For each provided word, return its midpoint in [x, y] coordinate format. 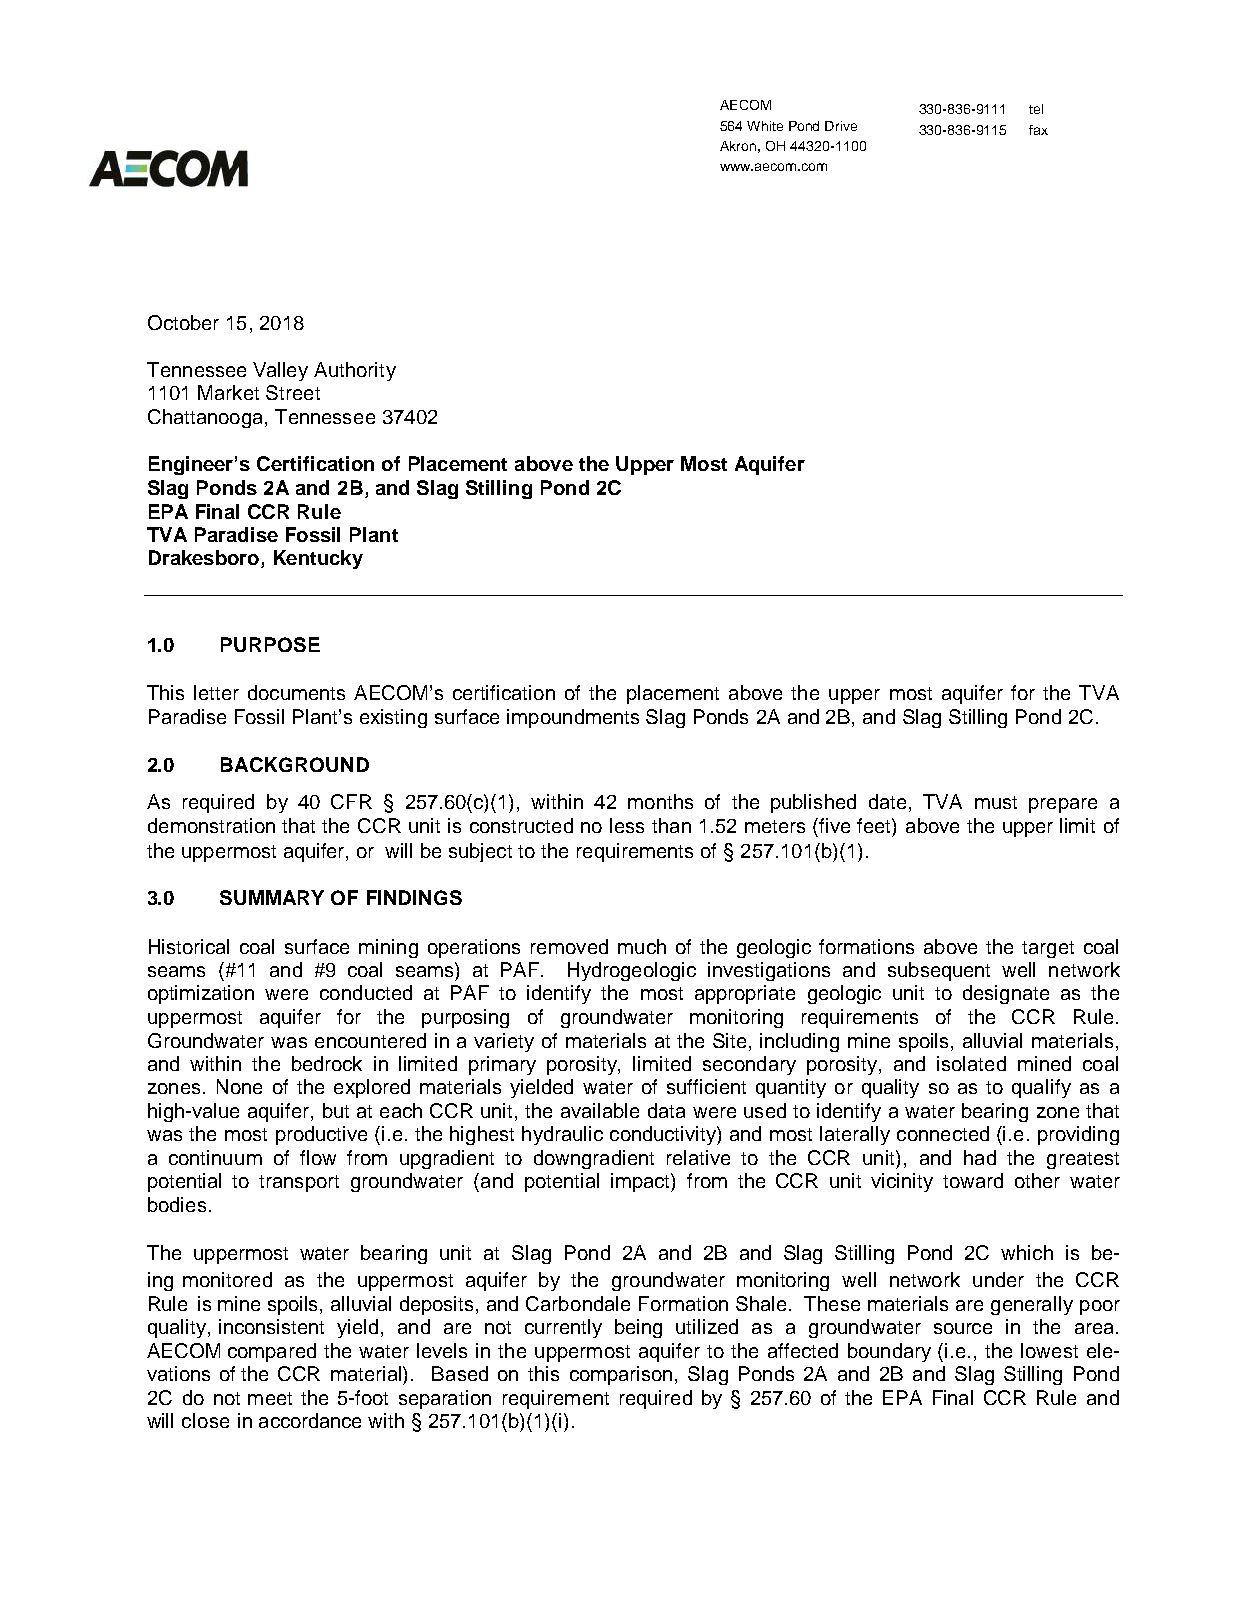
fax [1038, 130]
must [996, 802]
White [765, 126]
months [660, 801]
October [183, 322]
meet [270, 1398]
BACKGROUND [295, 764]
